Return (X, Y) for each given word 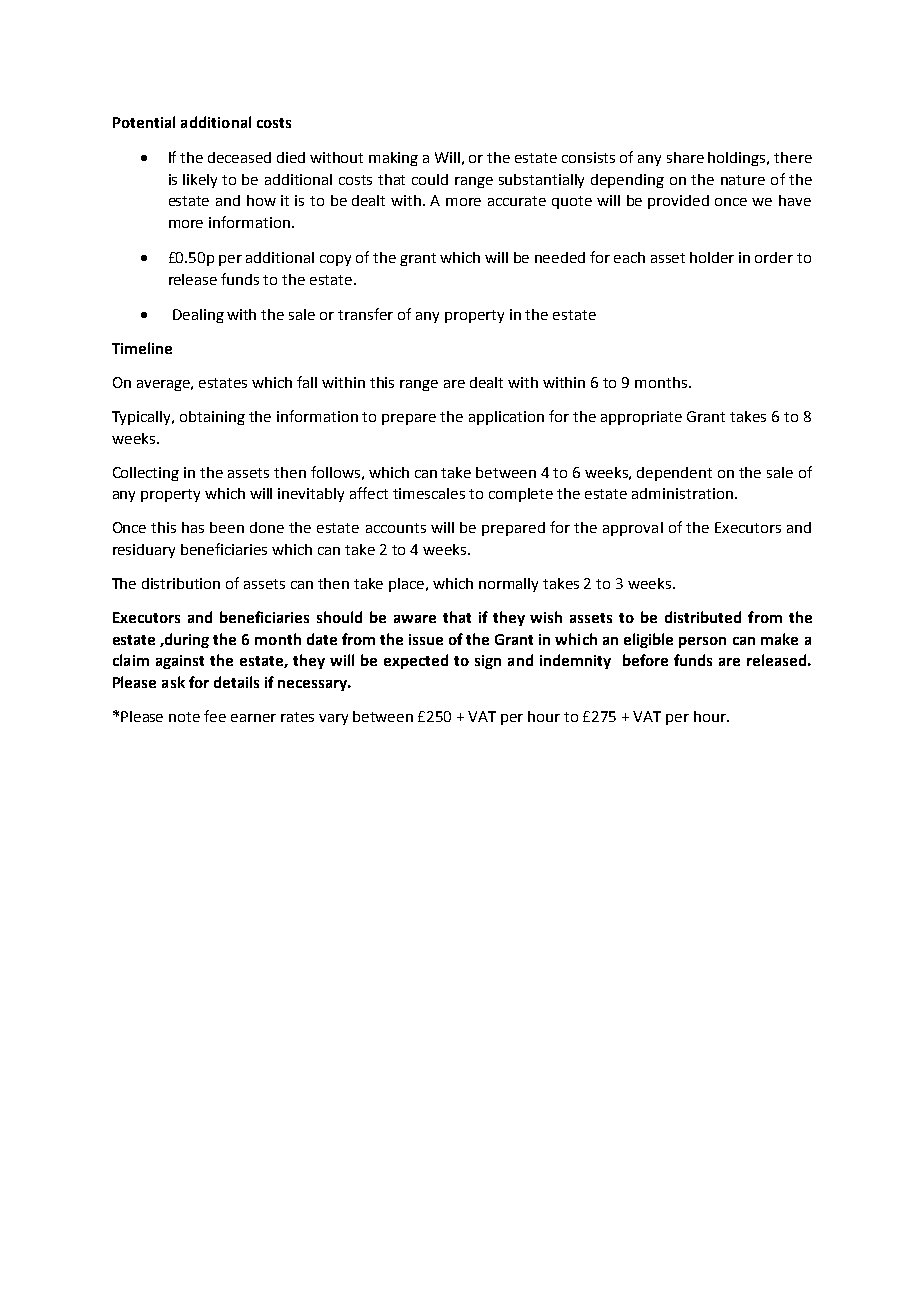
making (393, 159)
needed (560, 257)
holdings (738, 159)
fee (215, 716)
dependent (674, 474)
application (506, 418)
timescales (429, 493)
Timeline (142, 348)
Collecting (146, 474)
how (261, 200)
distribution (181, 583)
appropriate (641, 418)
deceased (239, 157)
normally (508, 585)
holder (712, 257)
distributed (703, 617)
